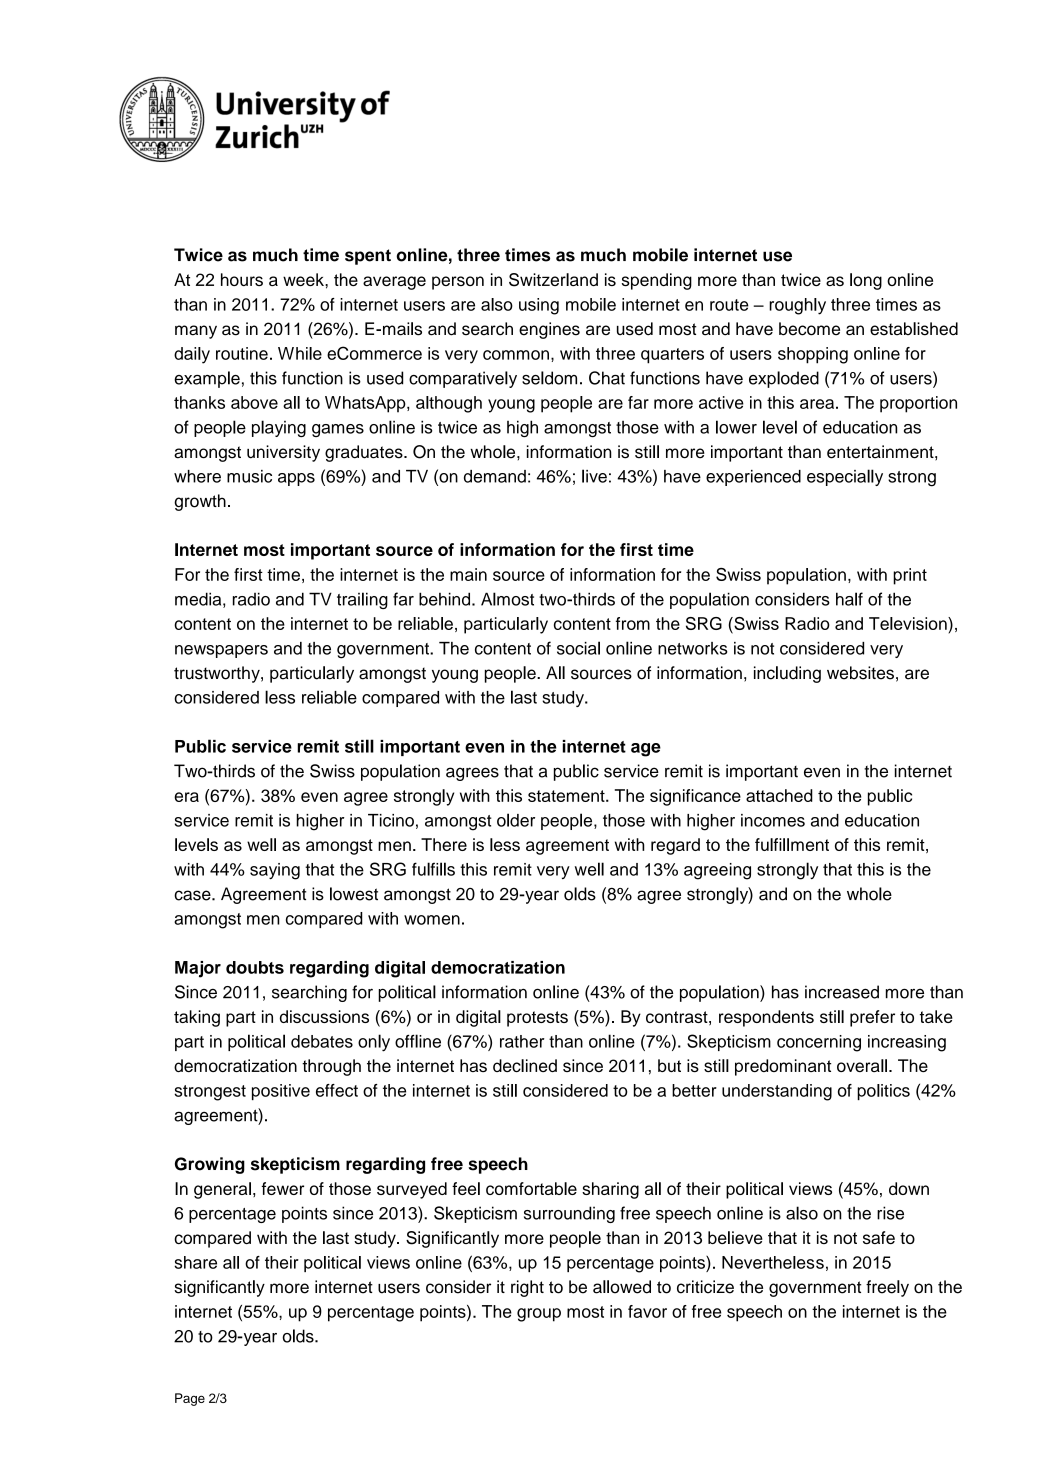 The height and width of the document is (1477, 1044). What do you see at coordinates (362, 600) in the document?
I see `trailing` at bounding box center [362, 600].
